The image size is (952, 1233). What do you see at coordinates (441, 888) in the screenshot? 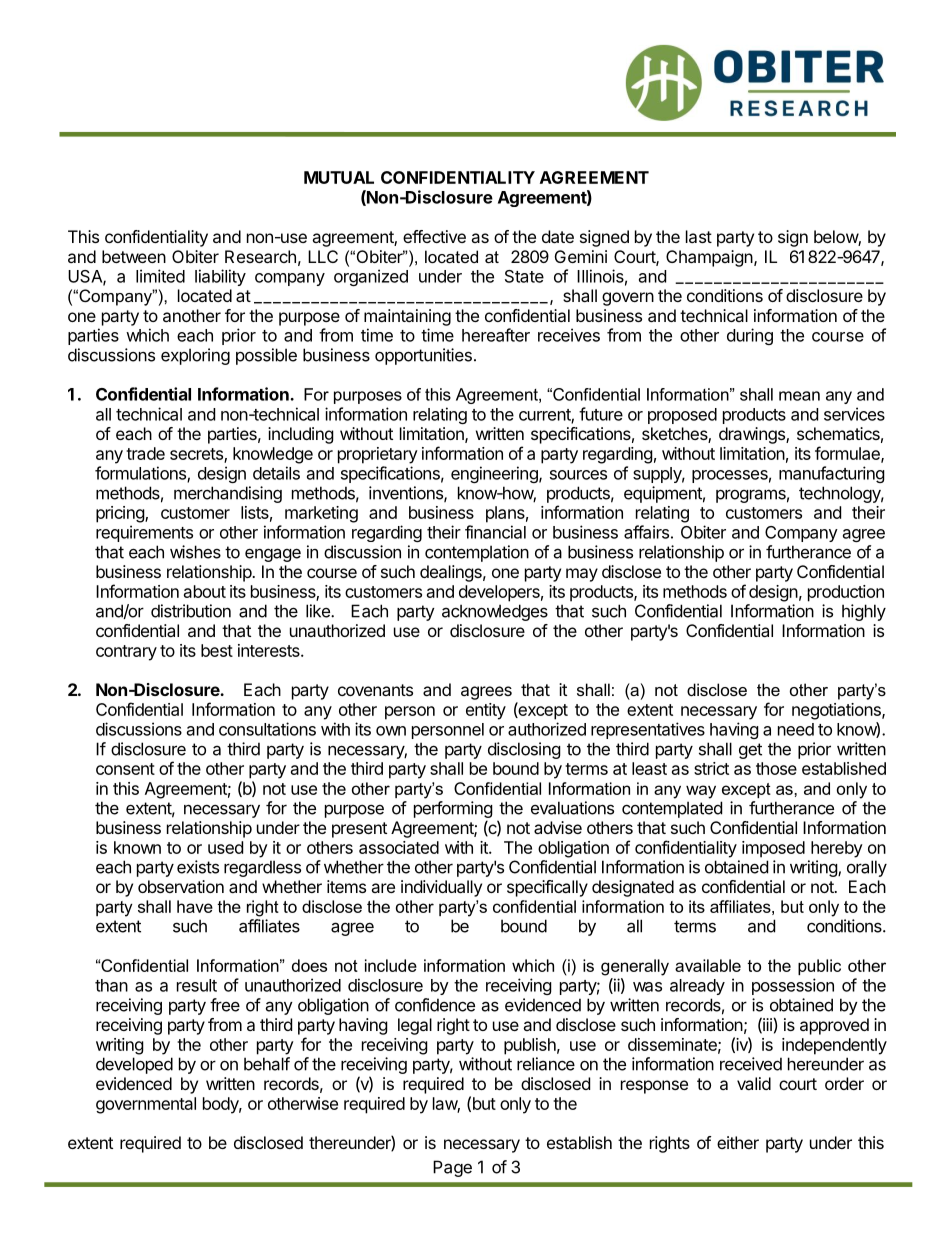
I see `individually` at bounding box center [441, 888].
